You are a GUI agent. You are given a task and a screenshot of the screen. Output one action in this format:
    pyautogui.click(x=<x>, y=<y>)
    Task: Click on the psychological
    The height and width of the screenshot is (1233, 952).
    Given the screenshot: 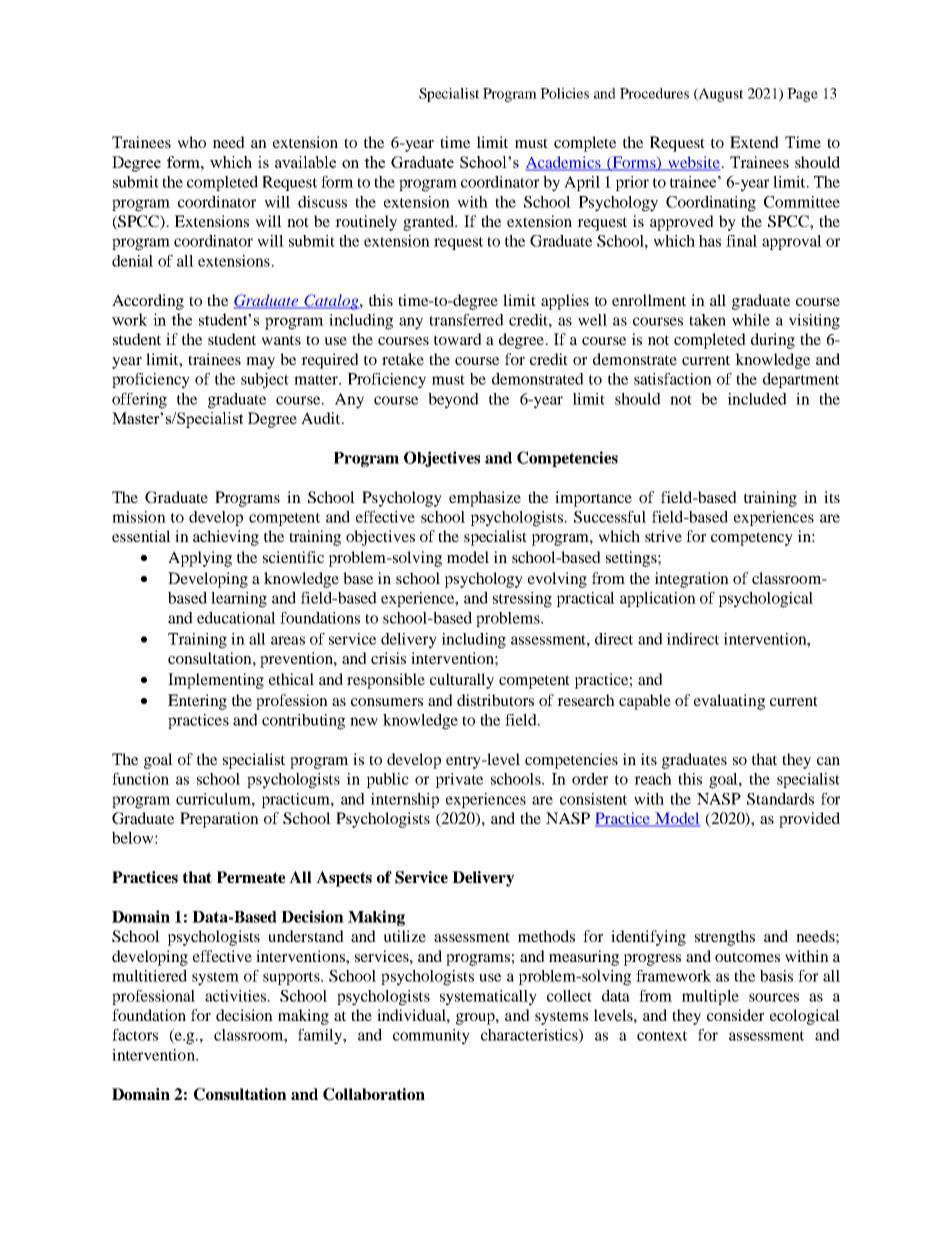 What is the action you would take?
    pyautogui.click(x=766, y=600)
